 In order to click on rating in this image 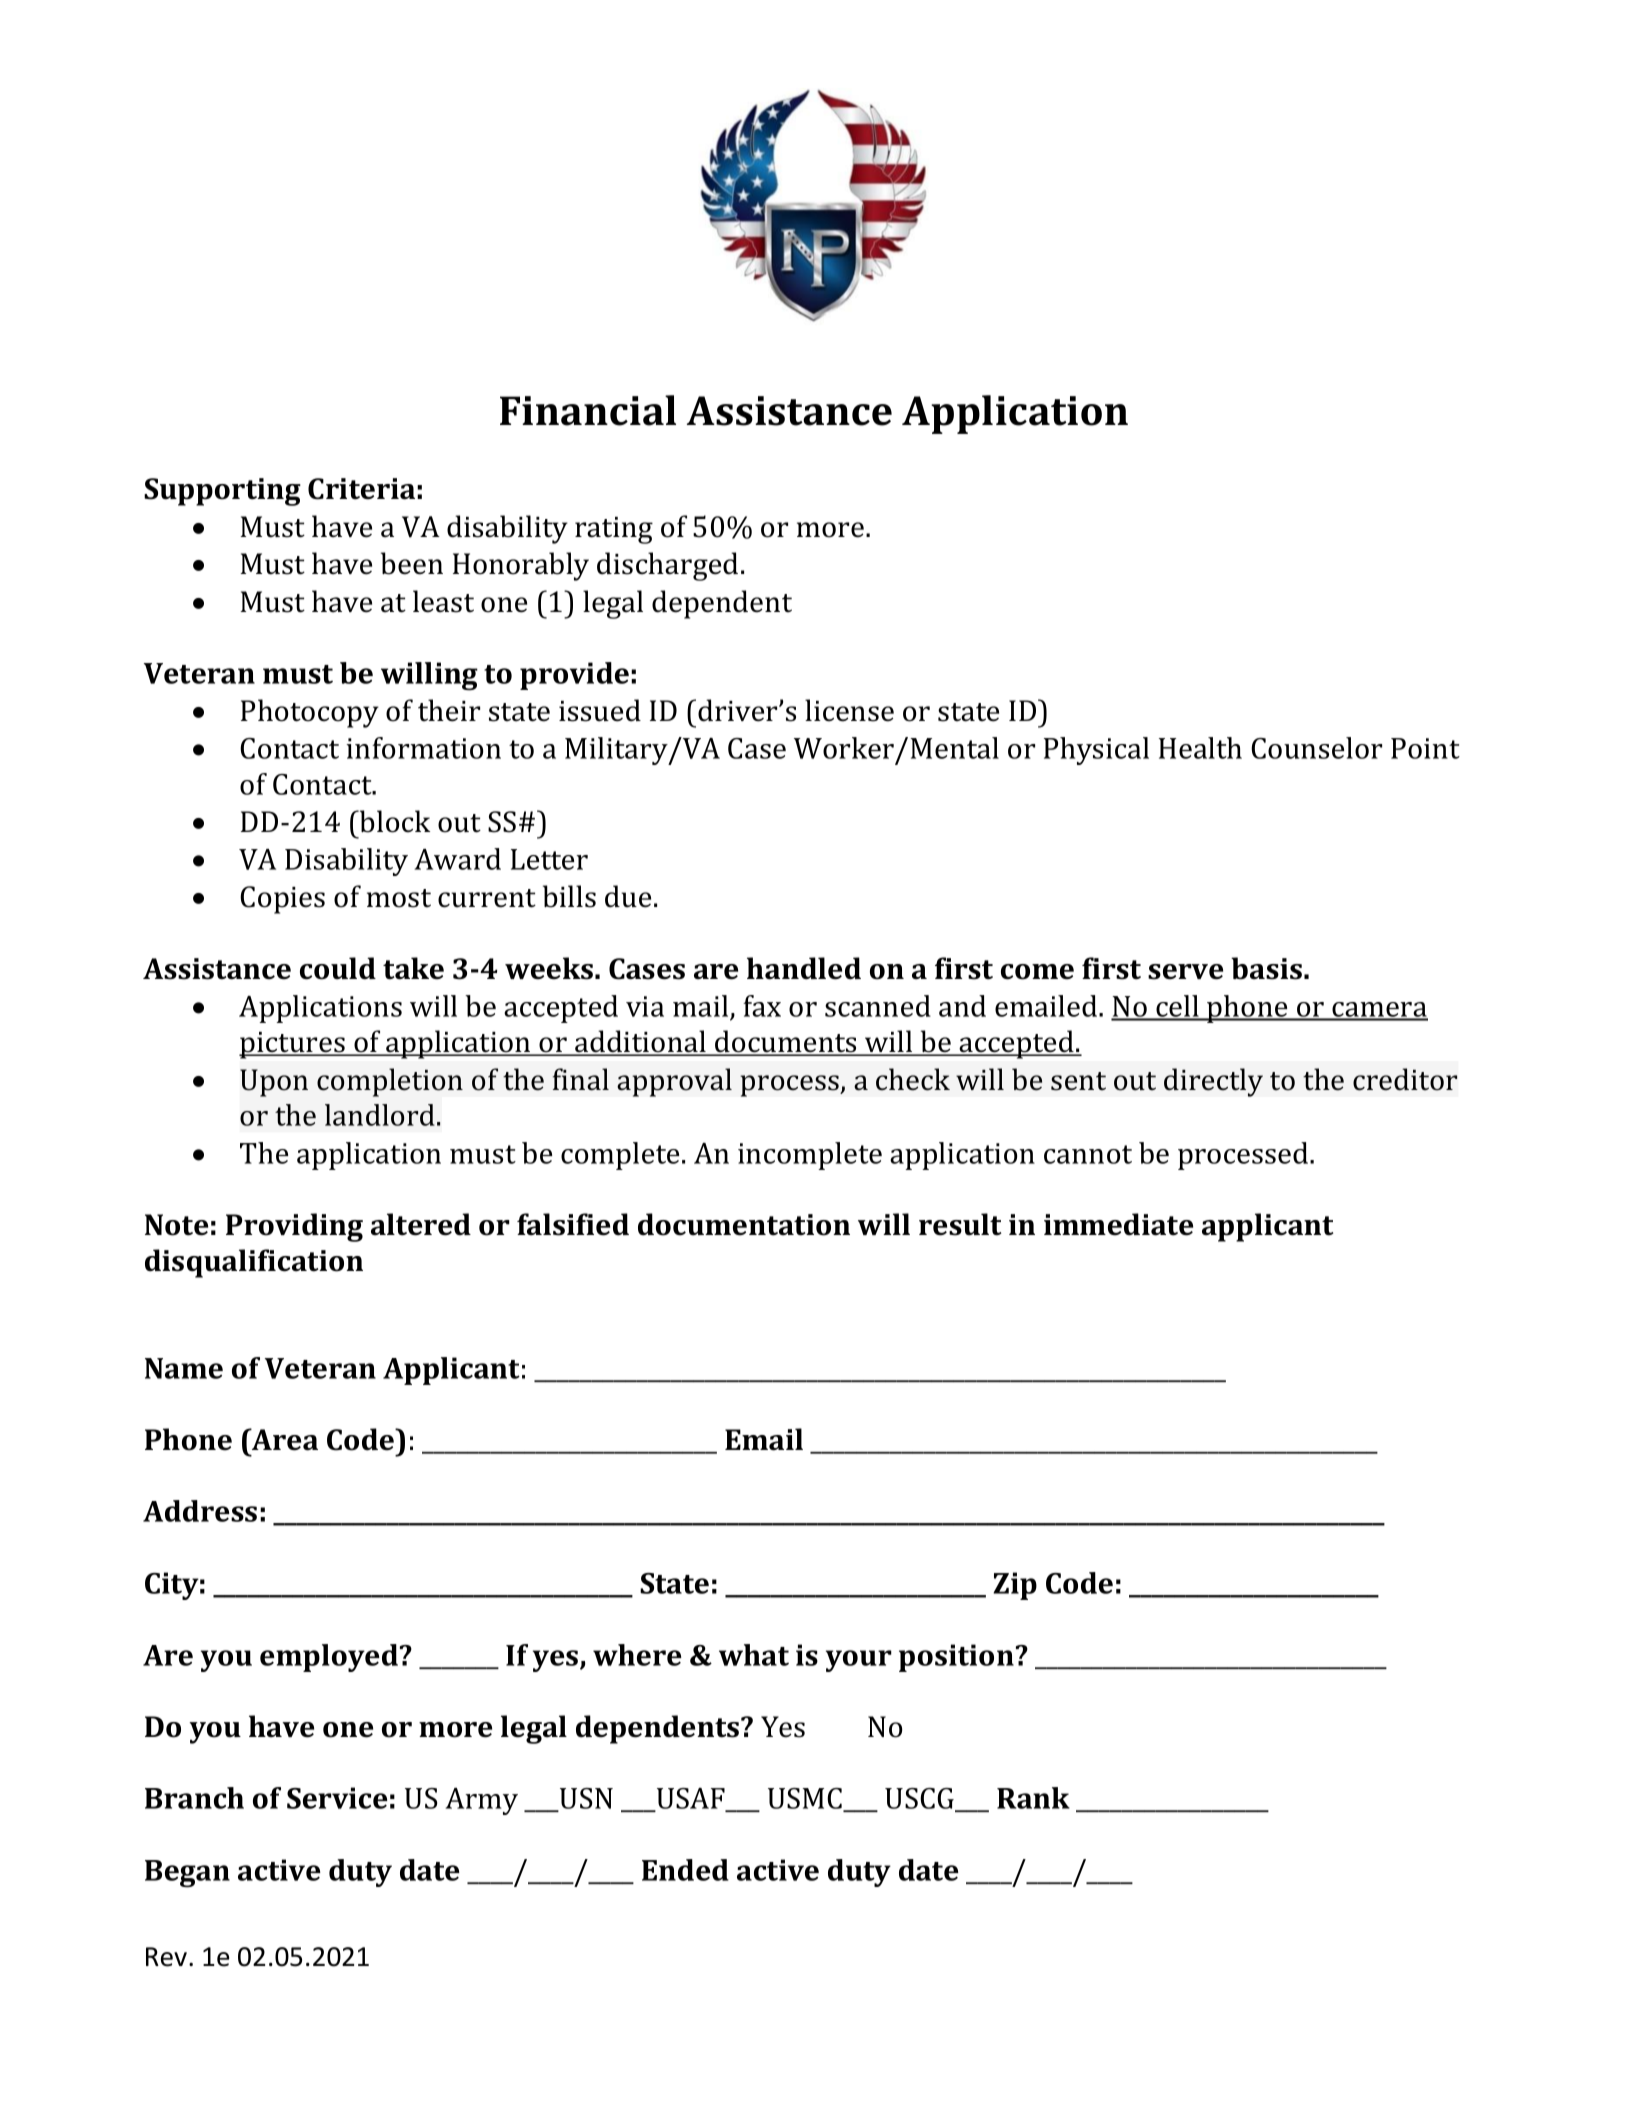, I will do `click(614, 530)`.
